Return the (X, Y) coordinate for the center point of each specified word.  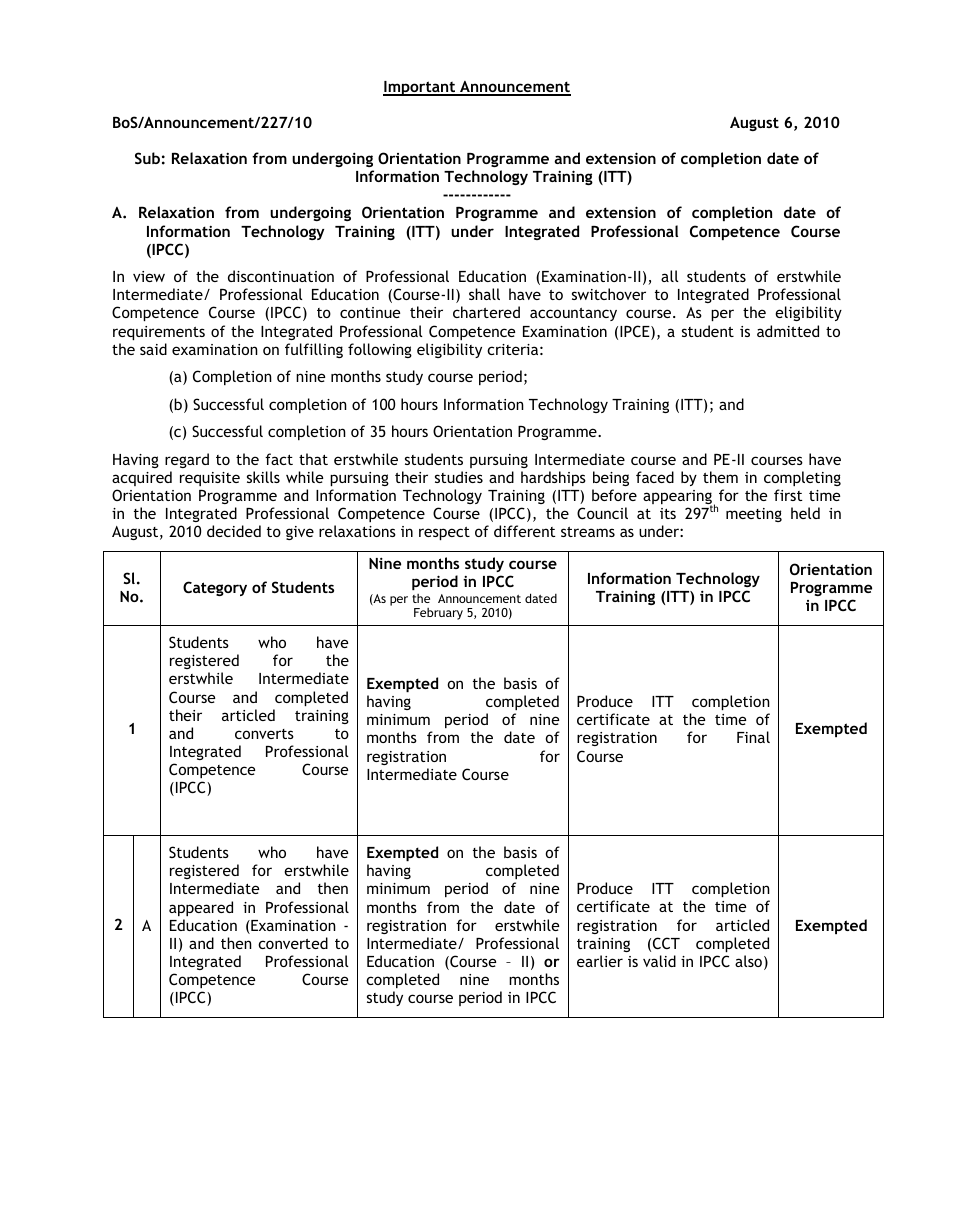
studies (459, 477)
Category (215, 588)
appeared (201, 908)
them (720, 477)
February (438, 614)
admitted (788, 331)
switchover (609, 294)
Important (420, 88)
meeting (754, 515)
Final (753, 737)
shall (484, 294)
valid (659, 961)
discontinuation (281, 276)
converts (264, 734)
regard (187, 460)
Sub (147, 158)
